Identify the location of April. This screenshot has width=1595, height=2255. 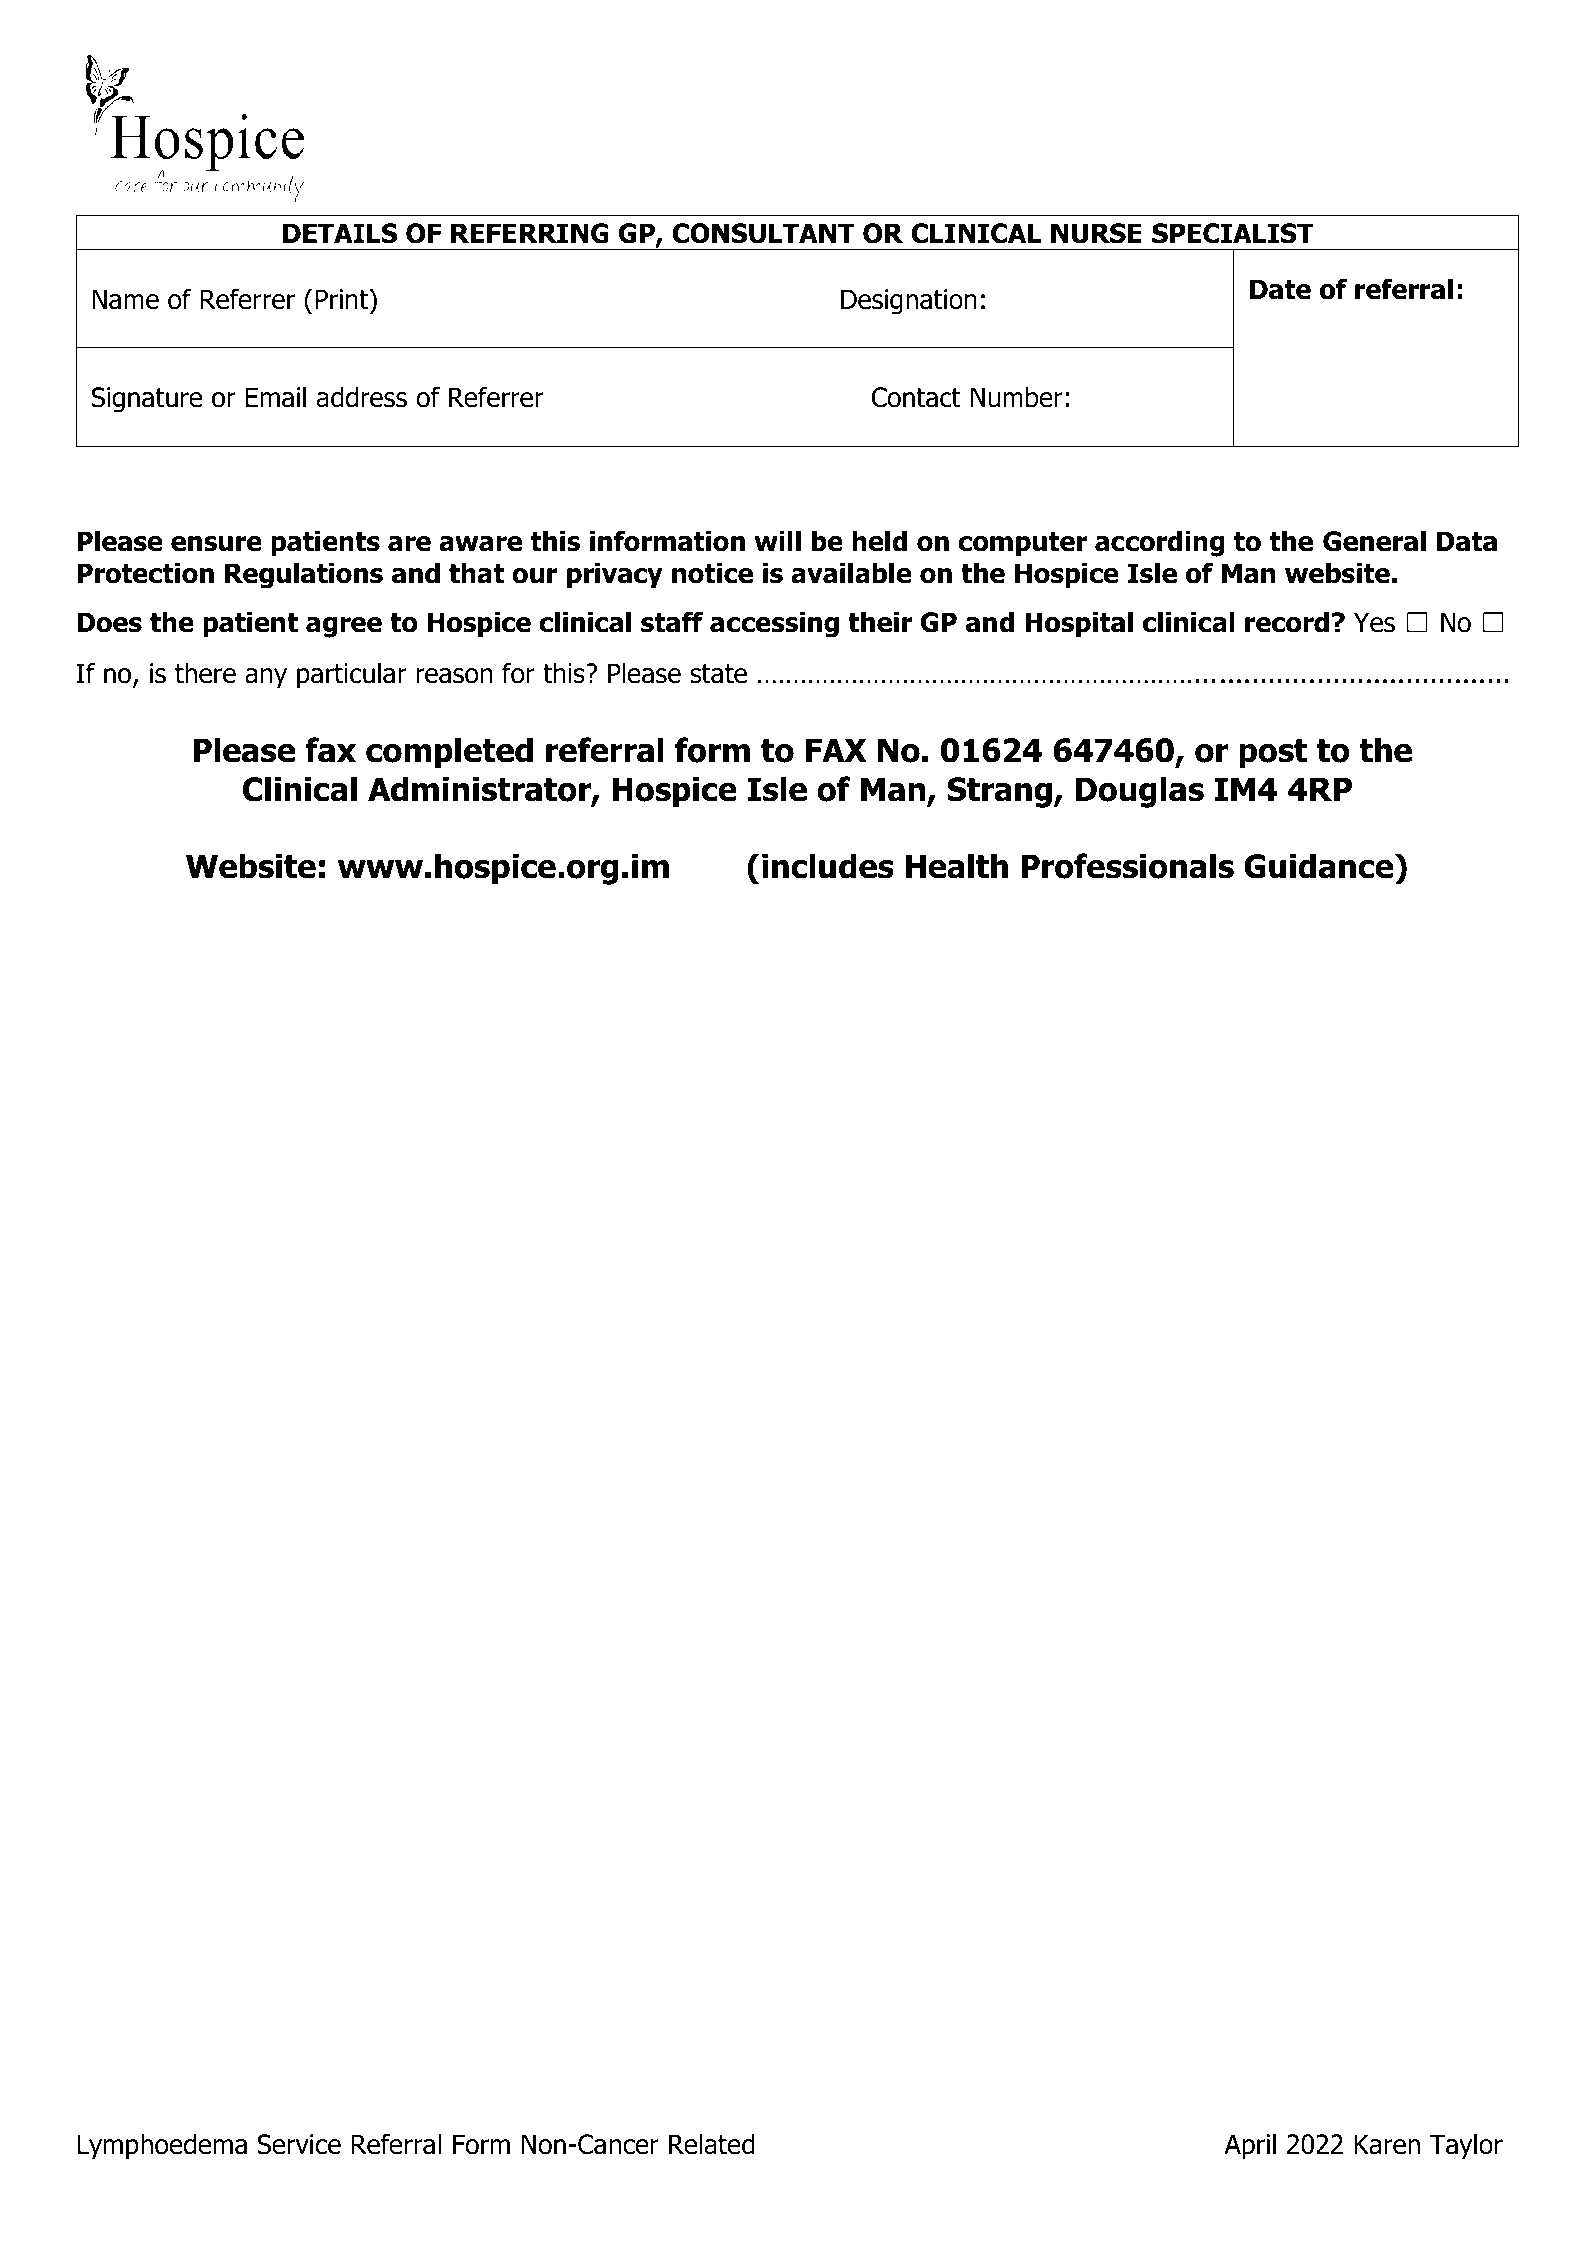
(1250, 2146).
